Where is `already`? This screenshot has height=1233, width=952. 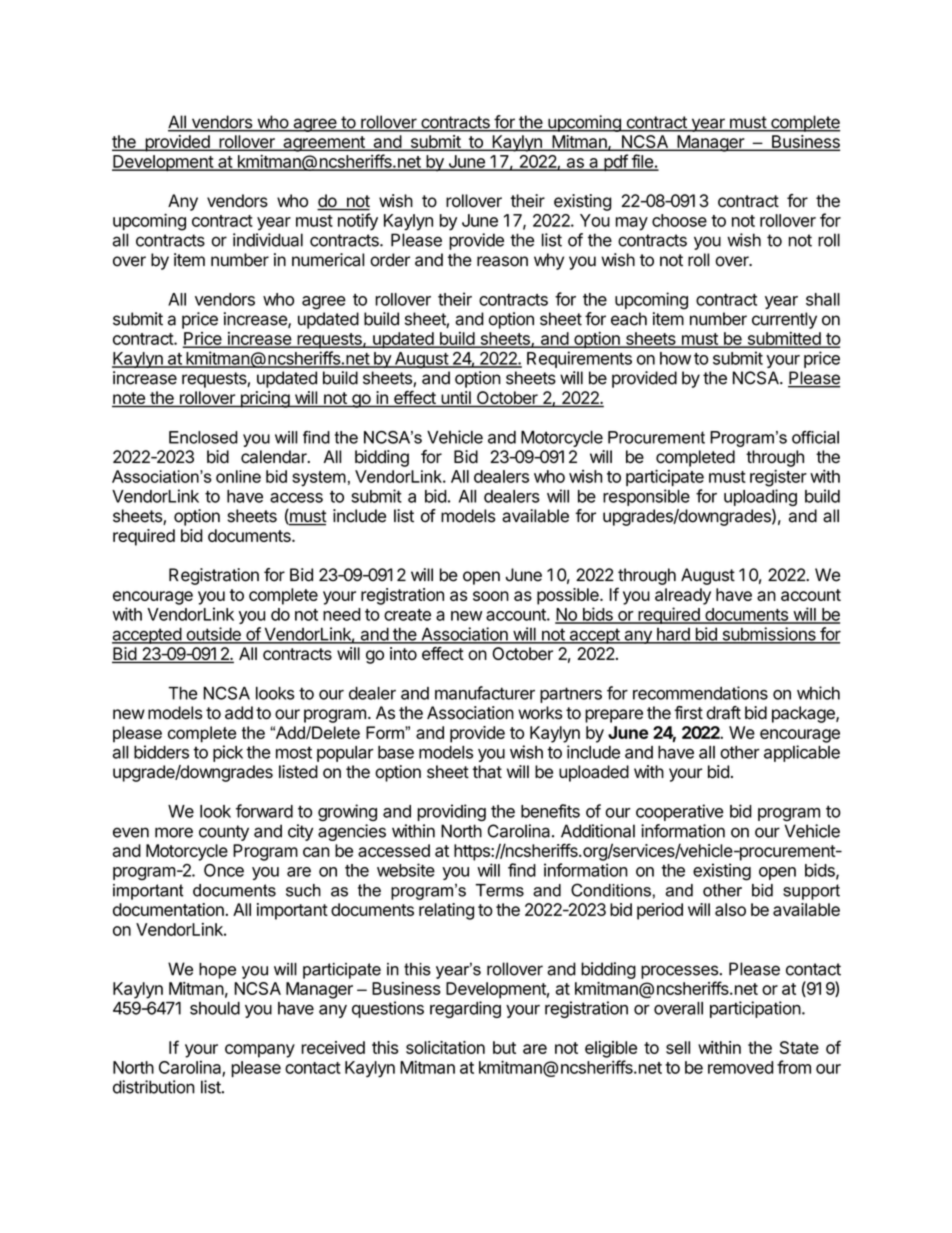
already is located at coordinates (683, 596).
